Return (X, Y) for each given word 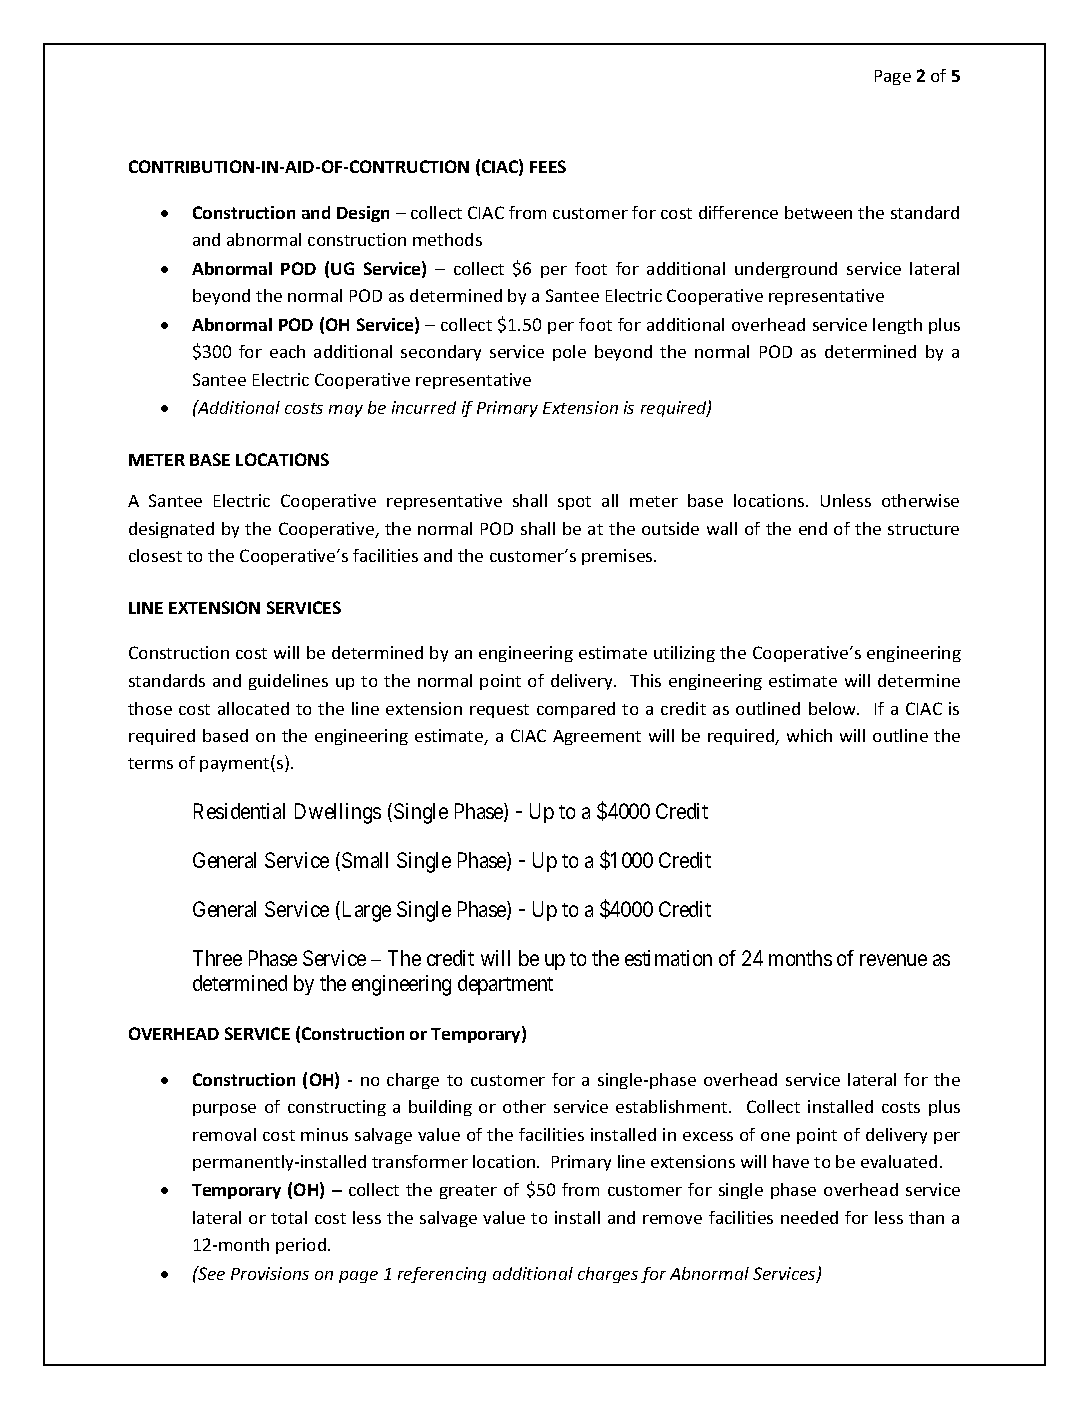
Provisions (270, 1273)
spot (574, 503)
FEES (548, 166)
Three (217, 958)
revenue (893, 960)
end (813, 528)
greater (468, 1192)
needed (809, 1217)
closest (155, 555)
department (505, 985)
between (818, 212)
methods (447, 239)
